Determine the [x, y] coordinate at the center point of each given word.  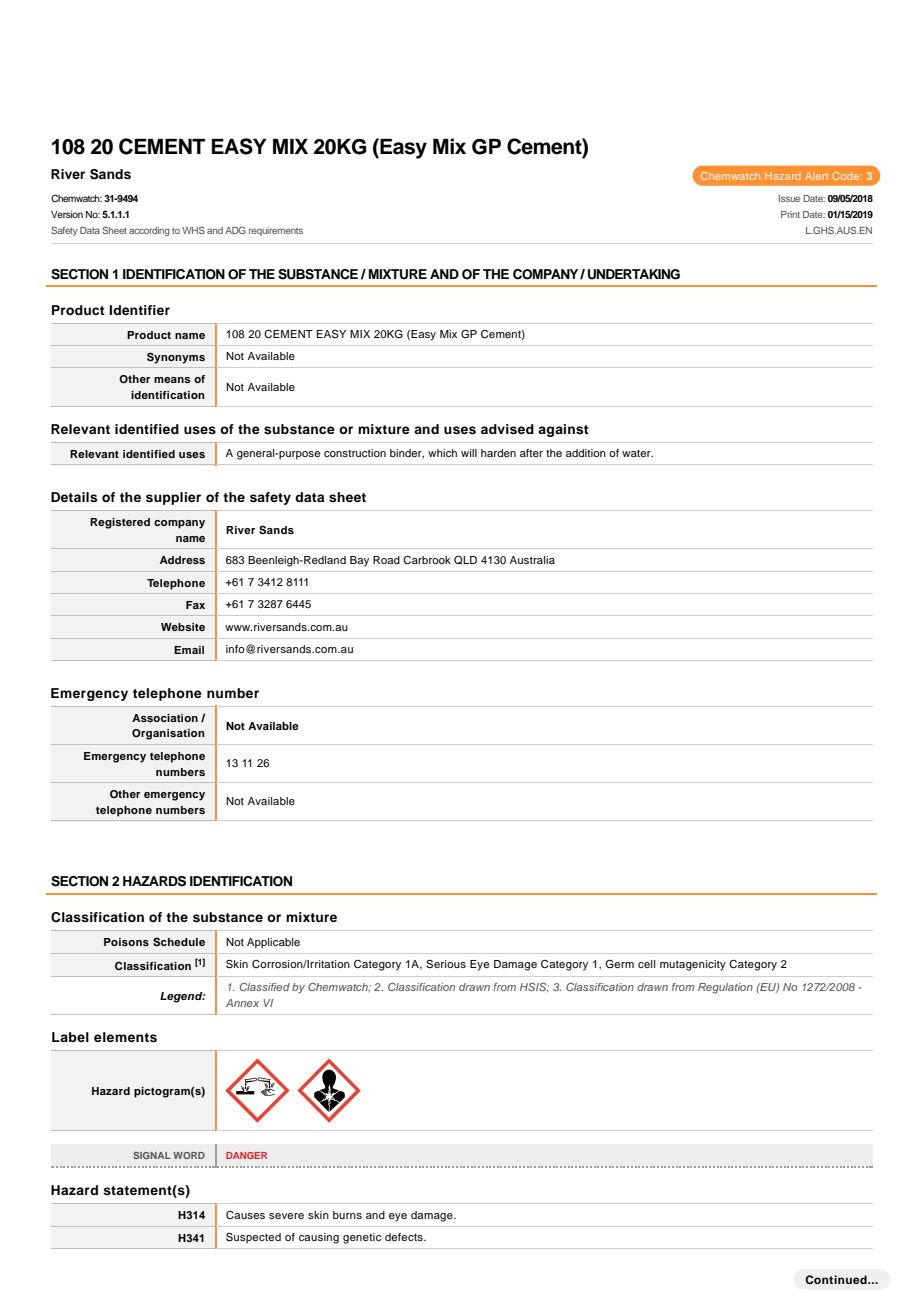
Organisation [168, 734]
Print [790, 214]
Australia [532, 560]
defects [405, 1237]
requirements [276, 231]
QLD [465, 560]
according [149, 231]
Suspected [253, 1238]
